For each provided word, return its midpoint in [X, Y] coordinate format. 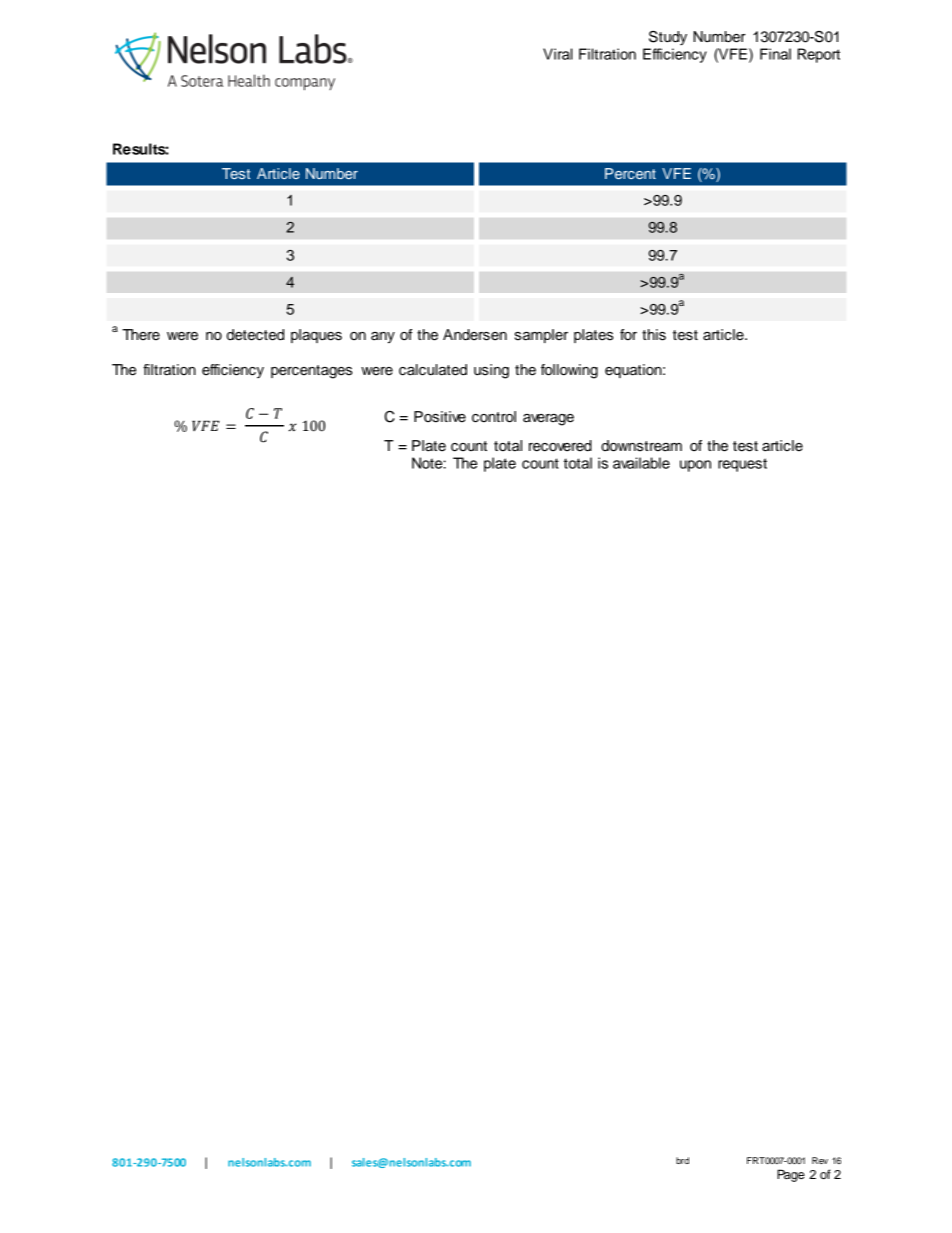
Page [791, 1175]
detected [255, 335]
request [742, 465]
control [494, 417]
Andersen [475, 335]
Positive [440, 417]
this [654, 335]
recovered [560, 446]
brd [682, 1160]
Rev [820, 1160]
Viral [558, 54]
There [141, 335]
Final [775, 54]
